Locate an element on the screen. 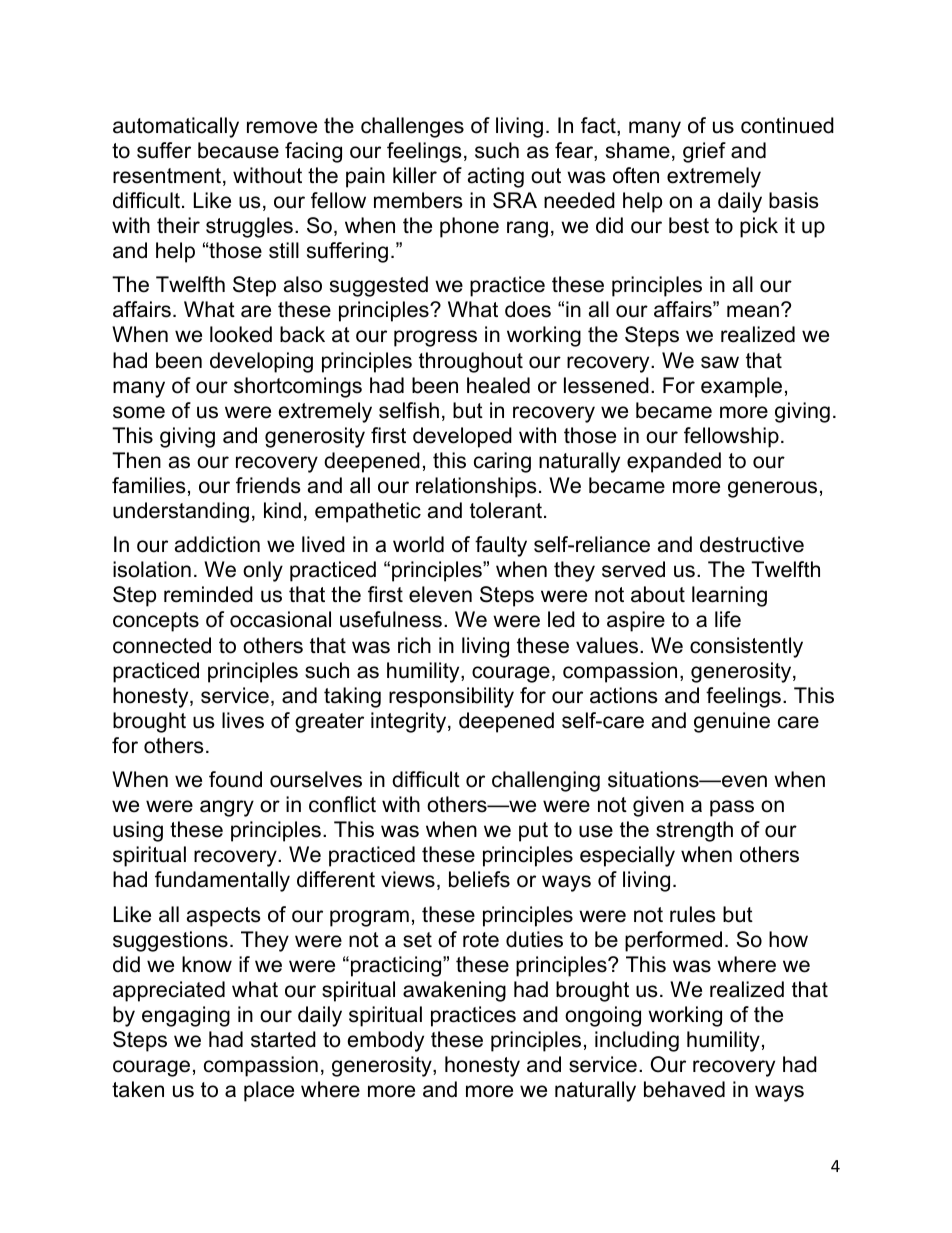  because is located at coordinates (238, 150).
